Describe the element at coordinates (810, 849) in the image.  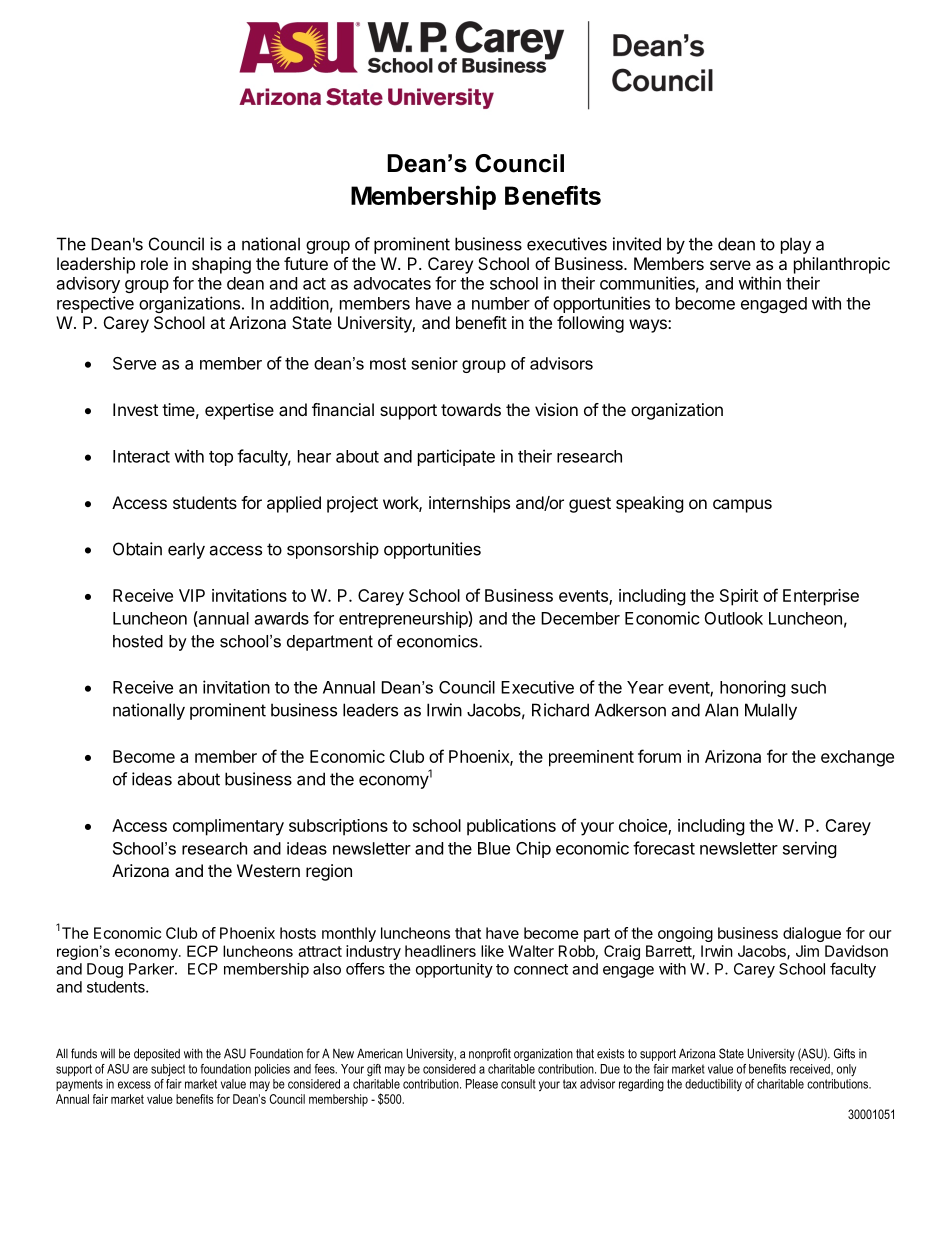
I see `serving` at that location.
